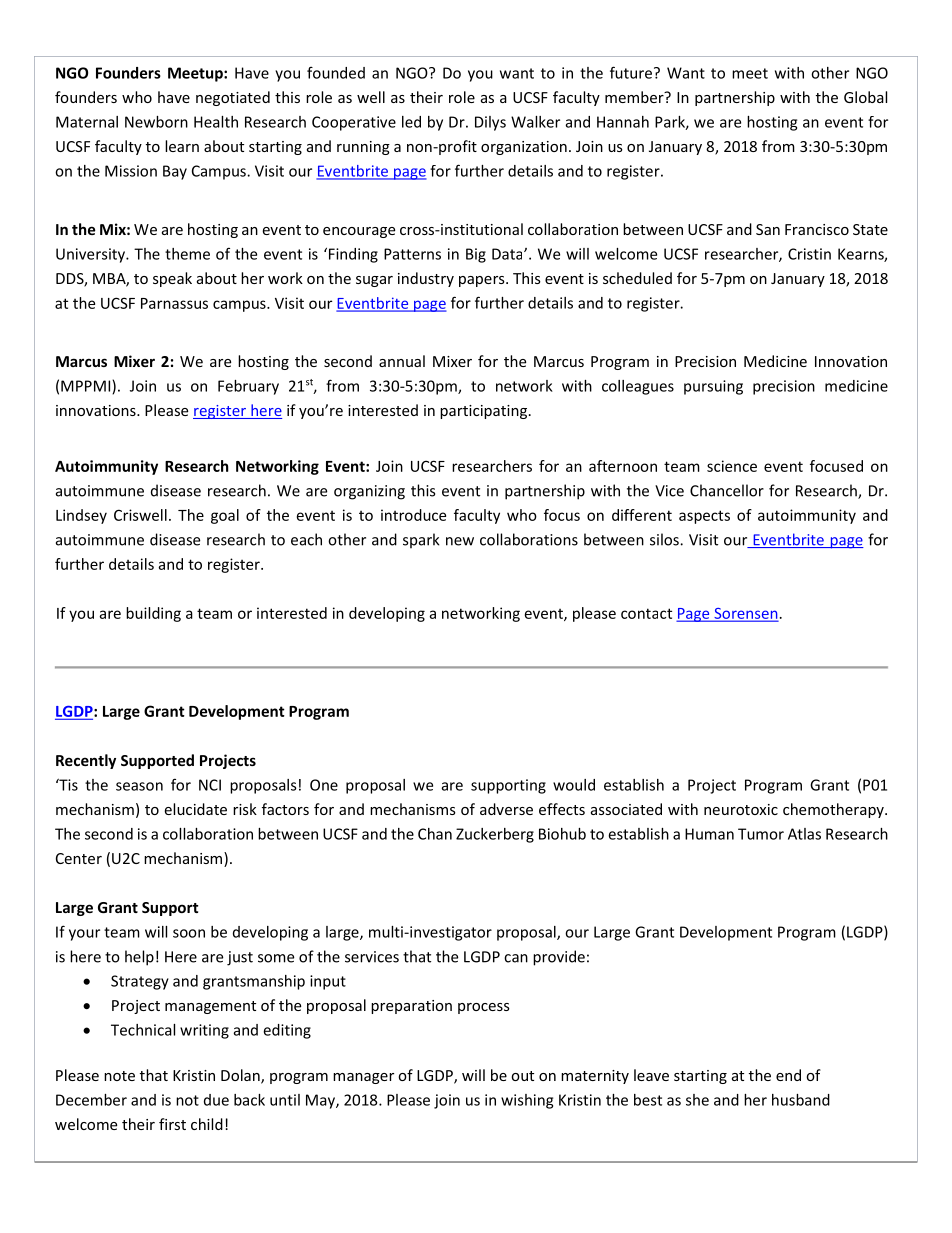 The width and height of the image is (952, 1233). What do you see at coordinates (865, 97) in the image?
I see `Global` at bounding box center [865, 97].
